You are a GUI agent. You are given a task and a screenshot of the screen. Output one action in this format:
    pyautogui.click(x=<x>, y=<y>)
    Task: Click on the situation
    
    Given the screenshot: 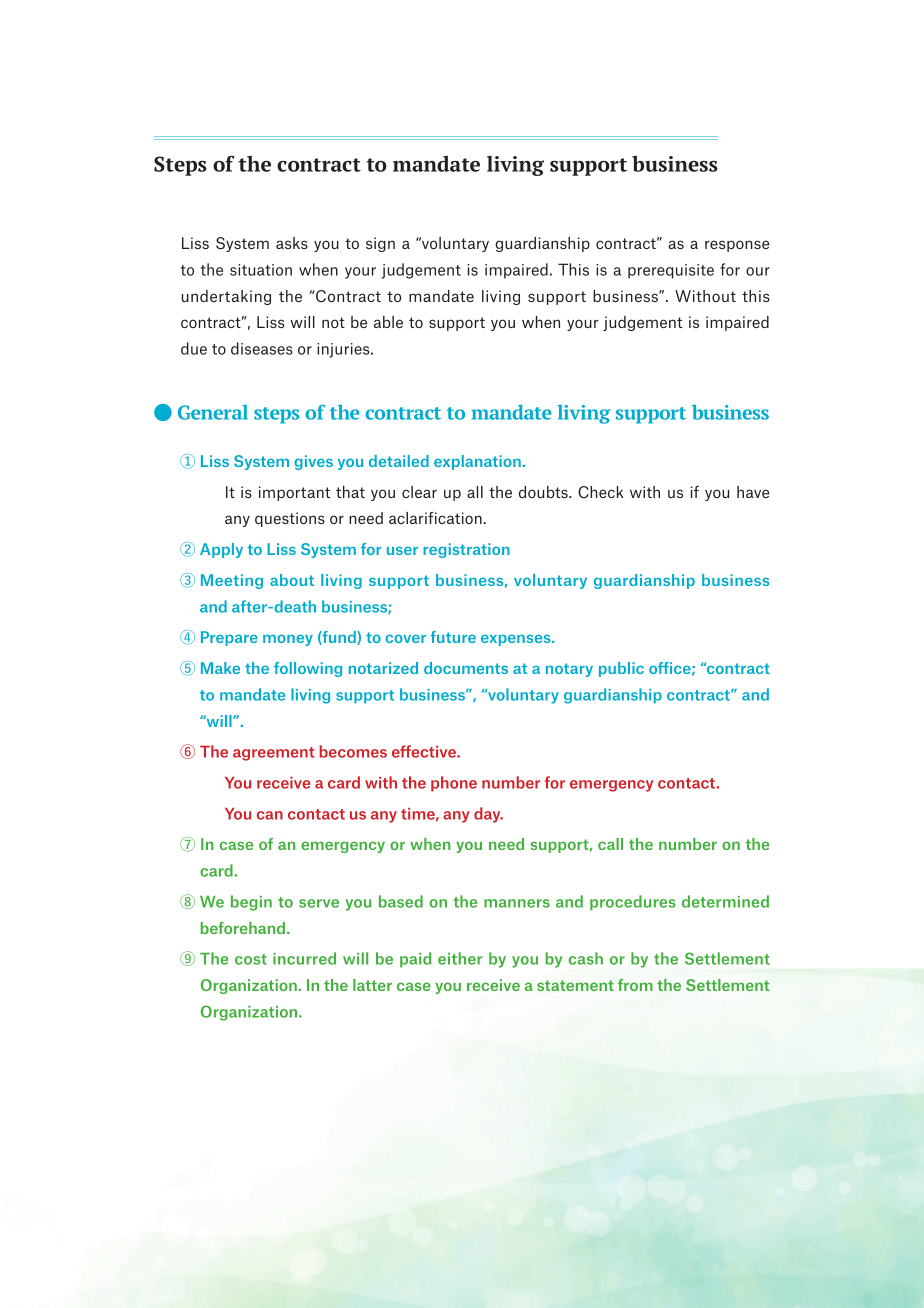 What is the action you would take?
    pyautogui.click(x=261, y=270)
